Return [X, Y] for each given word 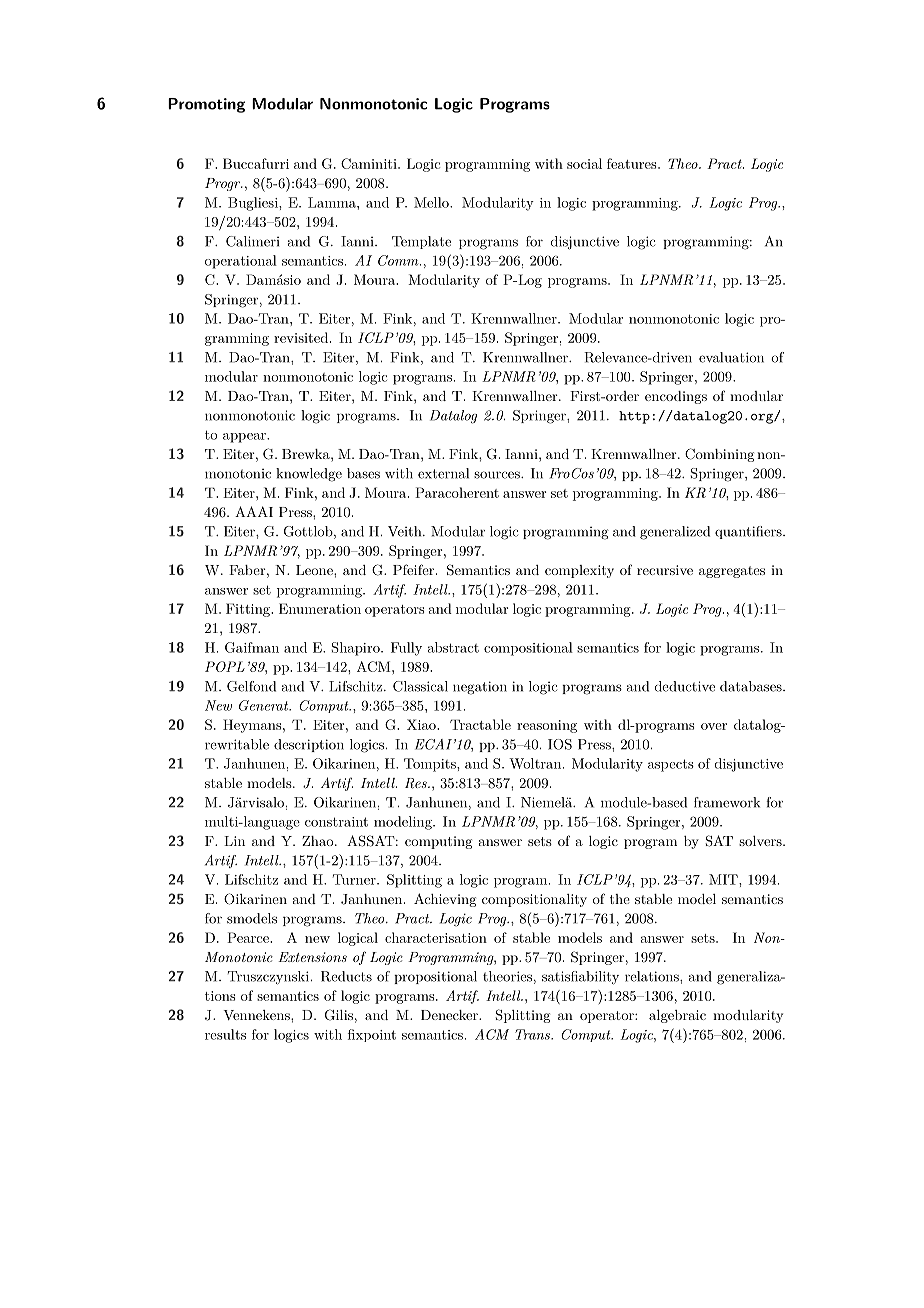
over [714, 726]
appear [245, 438]
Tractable [480, 724]
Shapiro [357, 649]
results [225, 1034]
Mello [432, 202]
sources [498, 475]
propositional [435, 977]
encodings [676, 397]
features [631, 163]
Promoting [206, 105]
